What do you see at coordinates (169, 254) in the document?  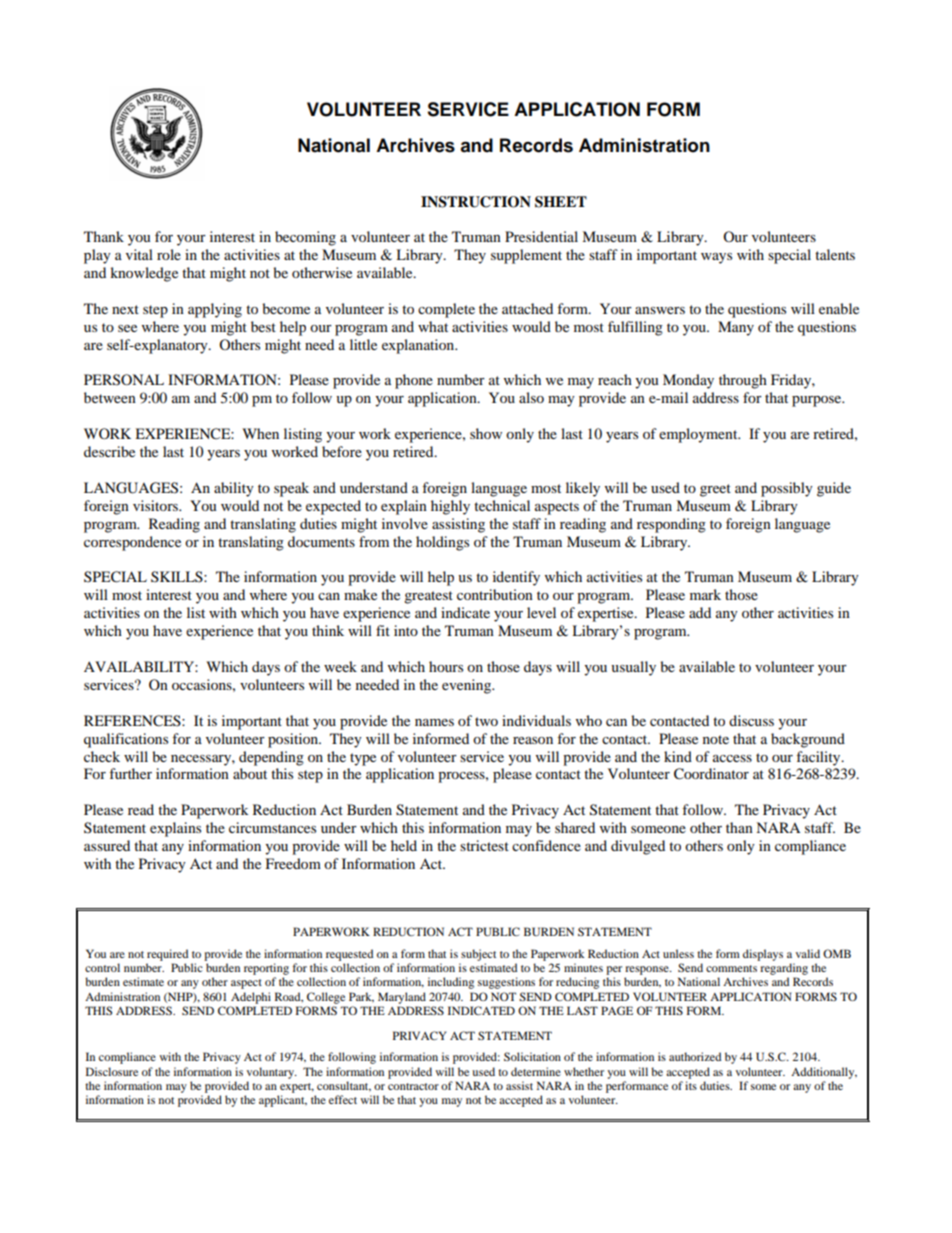 I see `role` at bounding box center [169, 254].
